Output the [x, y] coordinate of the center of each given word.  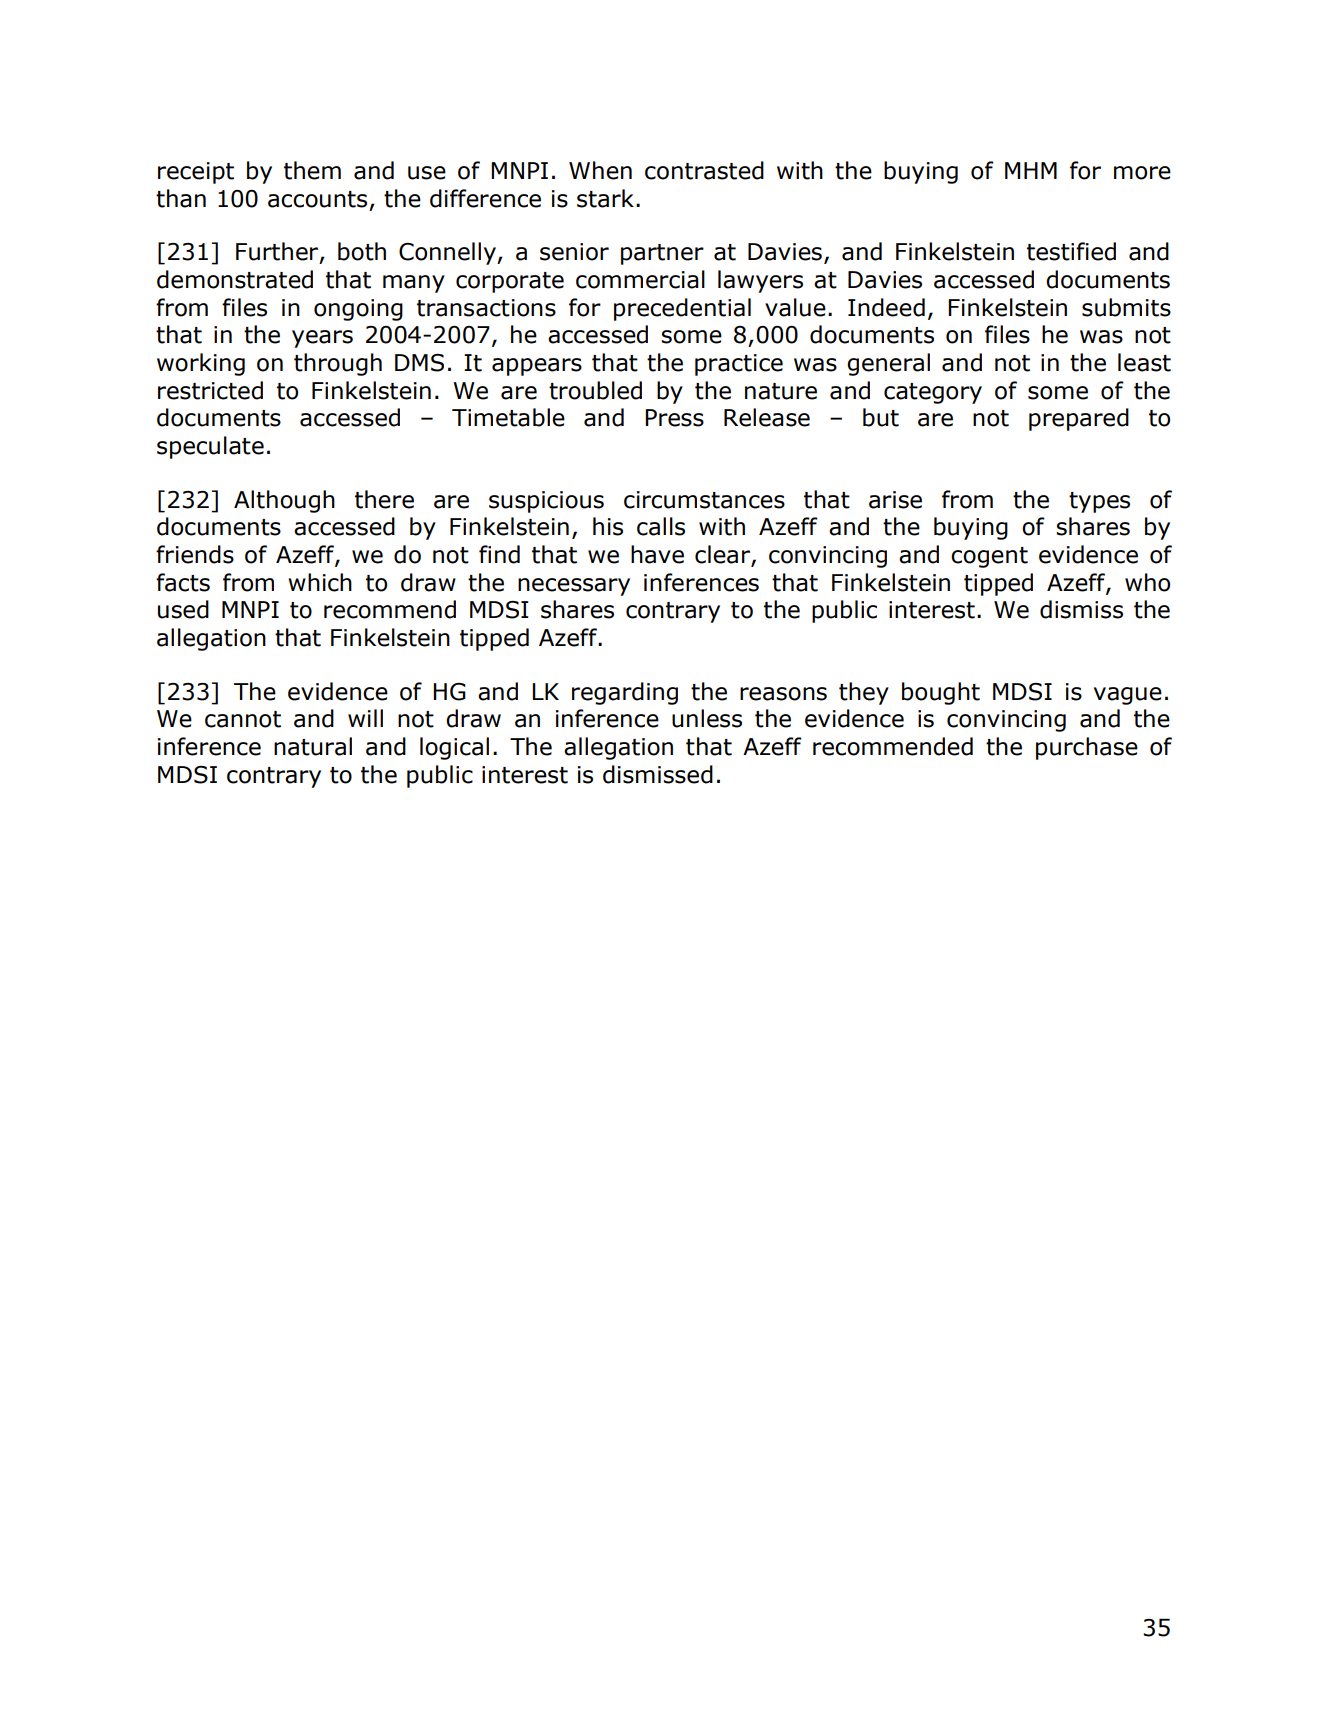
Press [674, 418]
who [1147, 582]
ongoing [358, 310]
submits [1126, 307]
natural [313, 746]
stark [605, 198]
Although [284, 501]
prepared [1079, 419]
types [1099, 502]
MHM [1031, 170]
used [183, 609]
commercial [640, 279]
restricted [210, 390]
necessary [574, 587]
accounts [317, 199]
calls [661, 526]
